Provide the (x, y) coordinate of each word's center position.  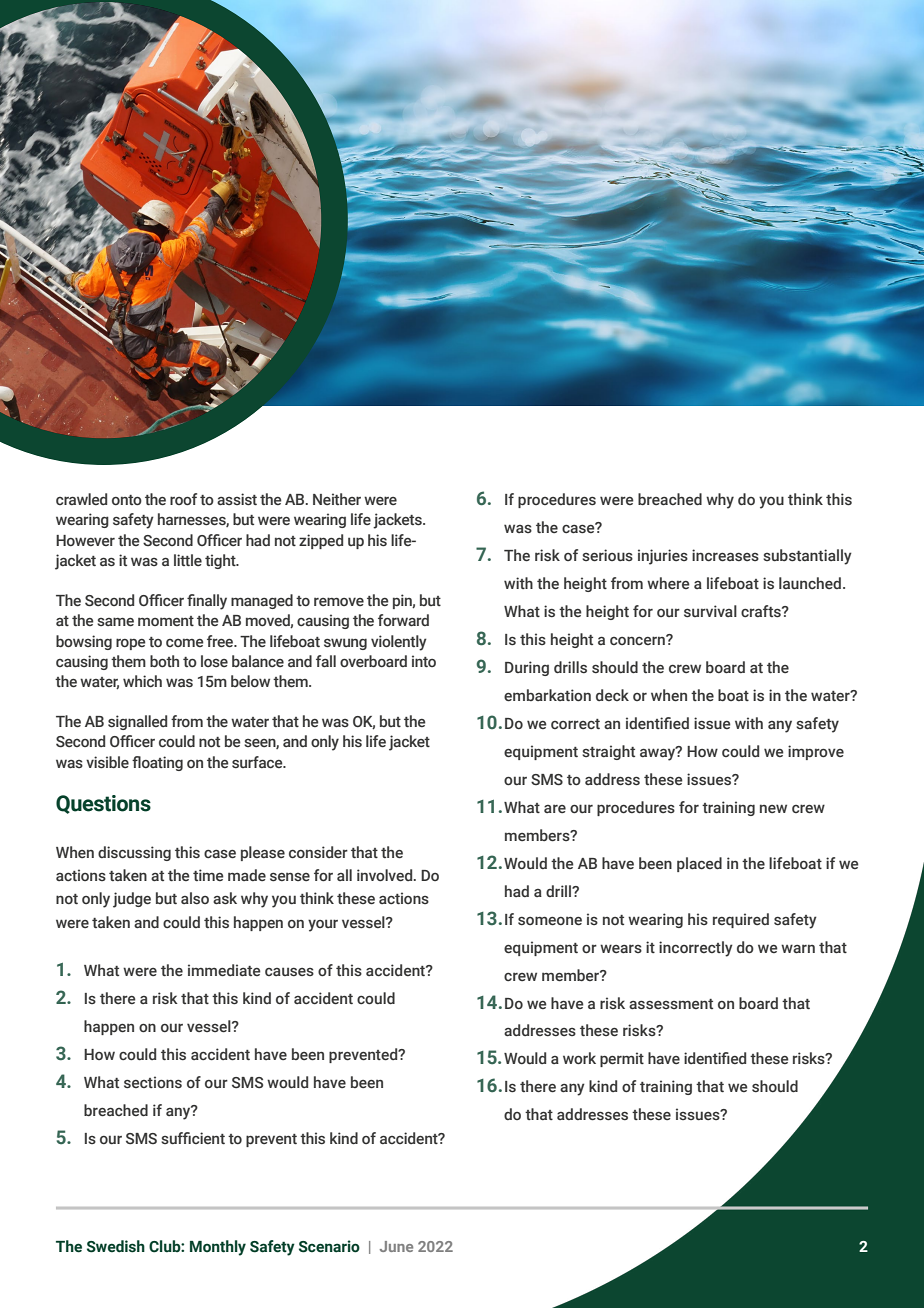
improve (816, 752)
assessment (671, 1004)
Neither (337, 499)
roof (183, 499)
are (555, 808)
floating (157, 763)
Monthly (218, 1248)
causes (289, 972)
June (396, 1246)
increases (725, 555)
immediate (224, 970)
